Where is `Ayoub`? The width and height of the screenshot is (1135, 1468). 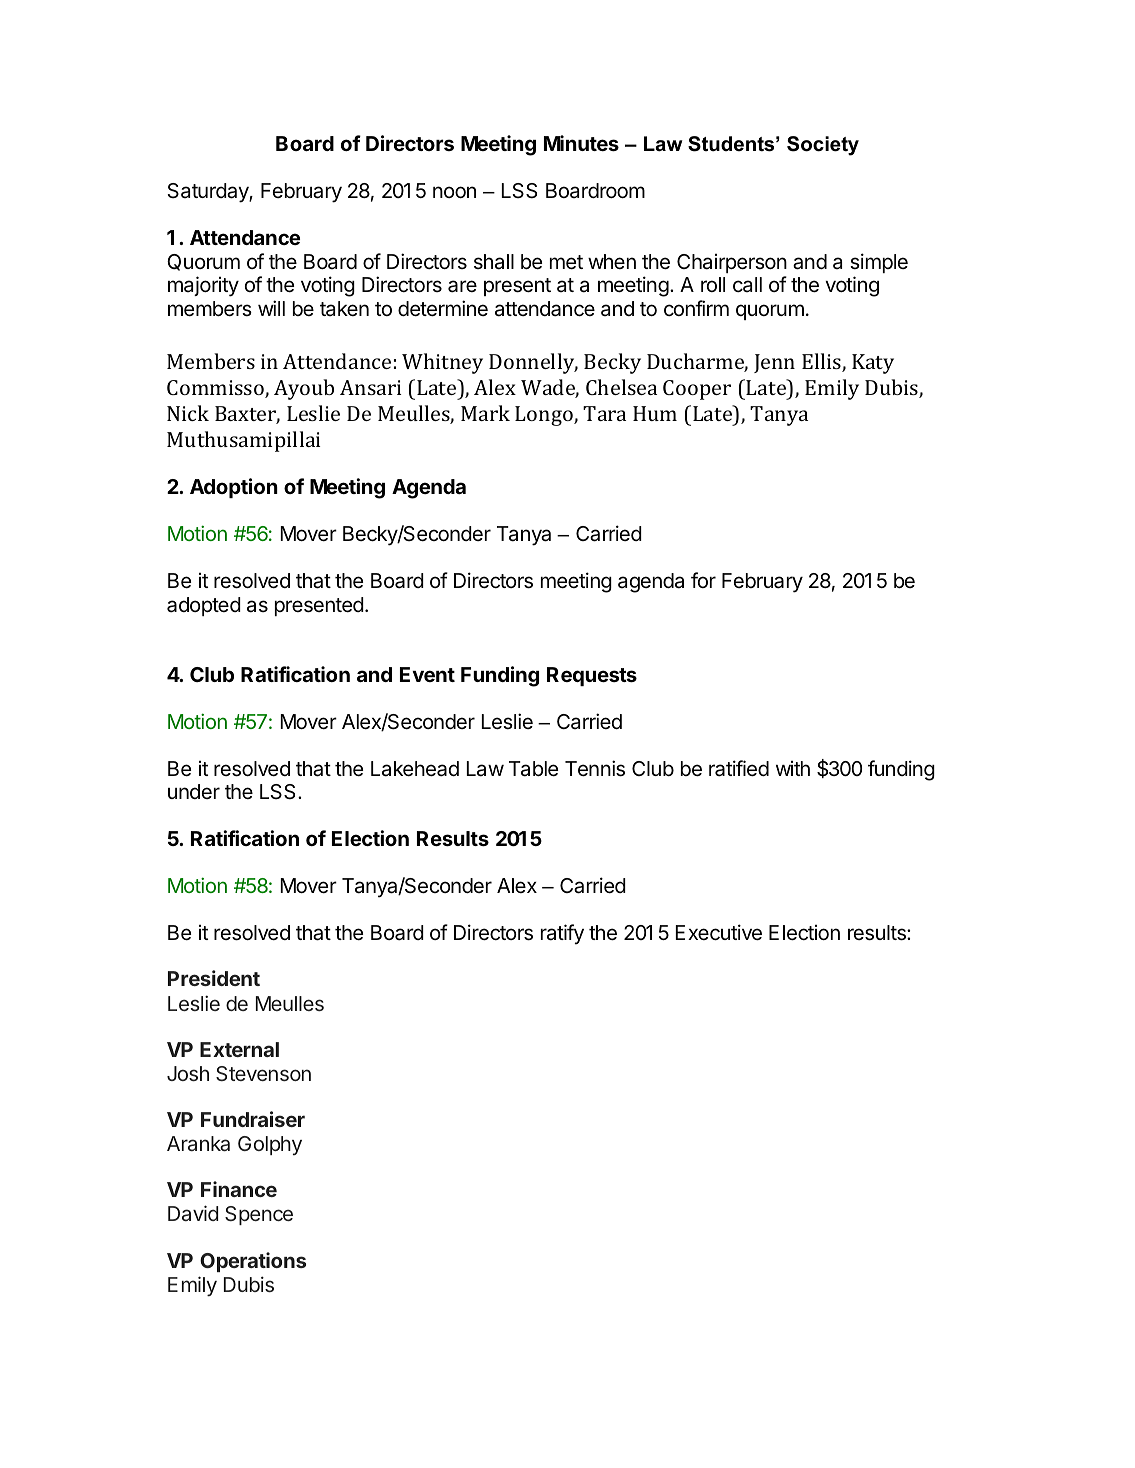 Ayoub is located at coordinates (304, 389).
